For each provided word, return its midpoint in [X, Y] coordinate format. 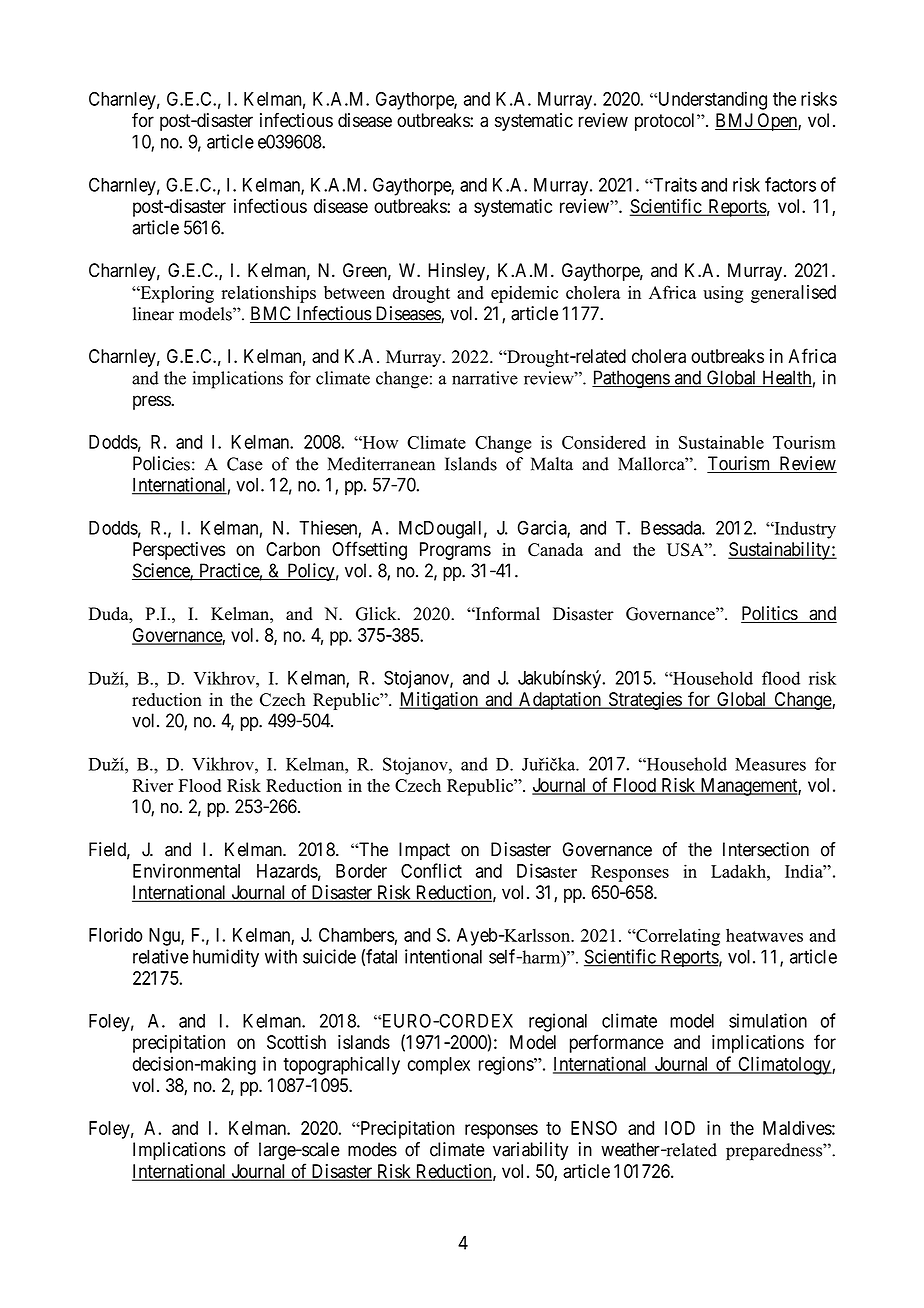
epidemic [524, 294]
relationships [268, 294]
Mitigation [439, 701]
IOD [680, 1128]
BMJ [734, 121]
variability [530, 1151]
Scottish [296, 1042]
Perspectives [179, 551]
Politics [770, 614]
